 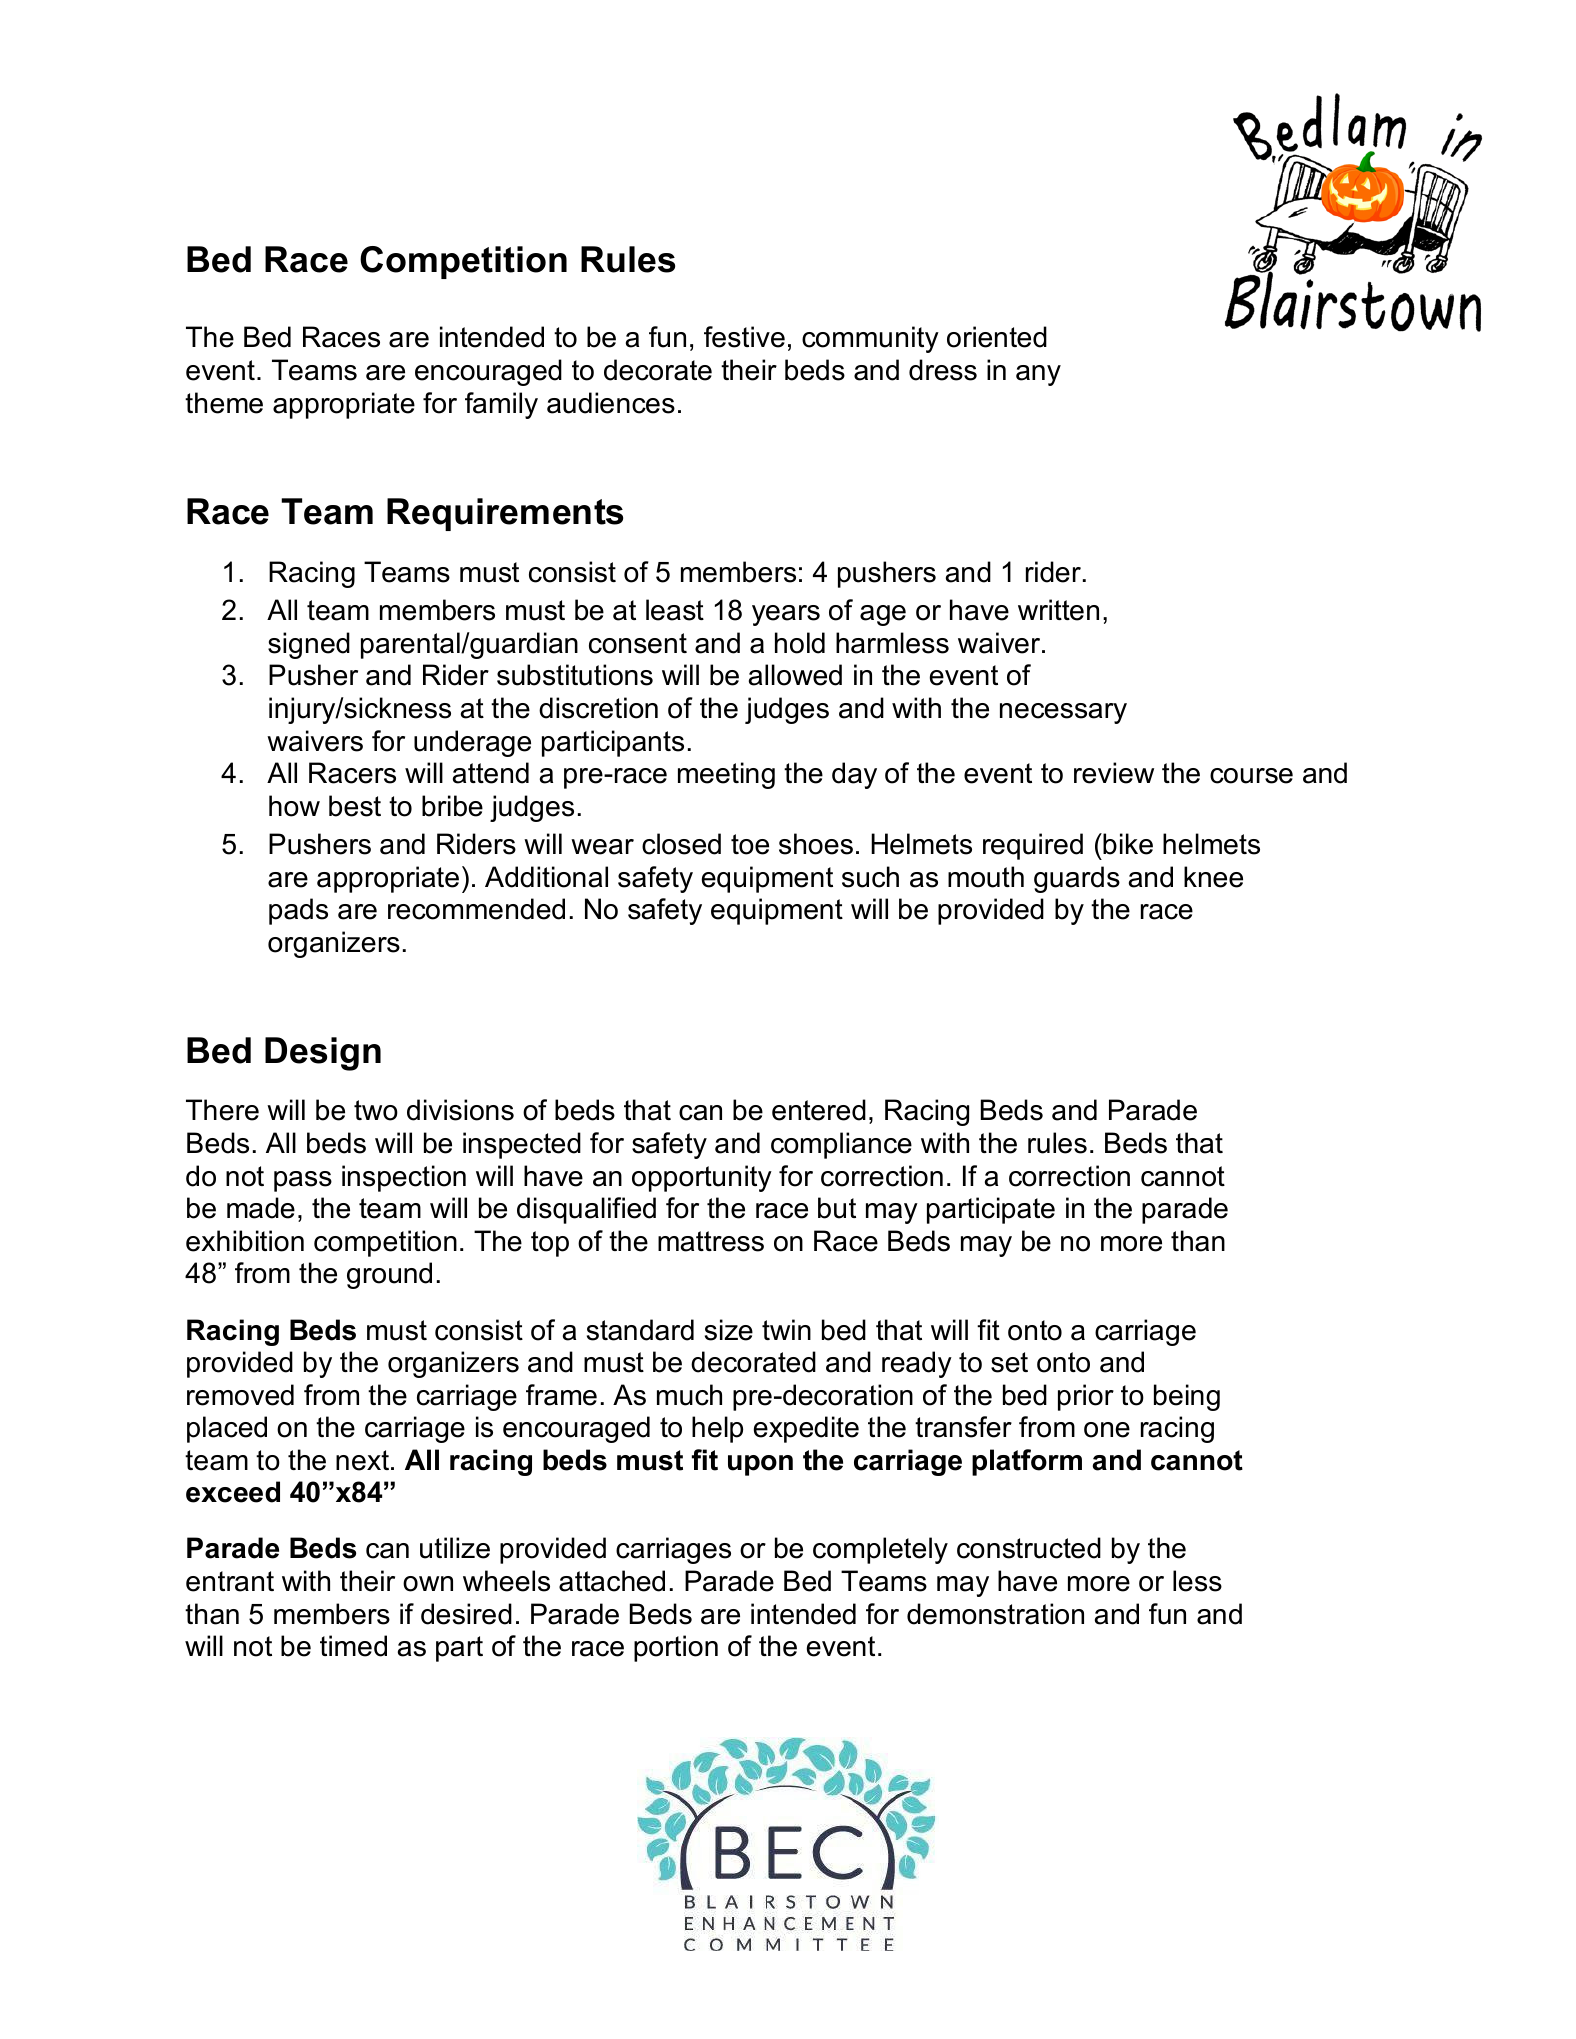 What do you see at coordinates (1038, 375) in the screenshot?
I see `any` at bounding box center [1038, 375].
